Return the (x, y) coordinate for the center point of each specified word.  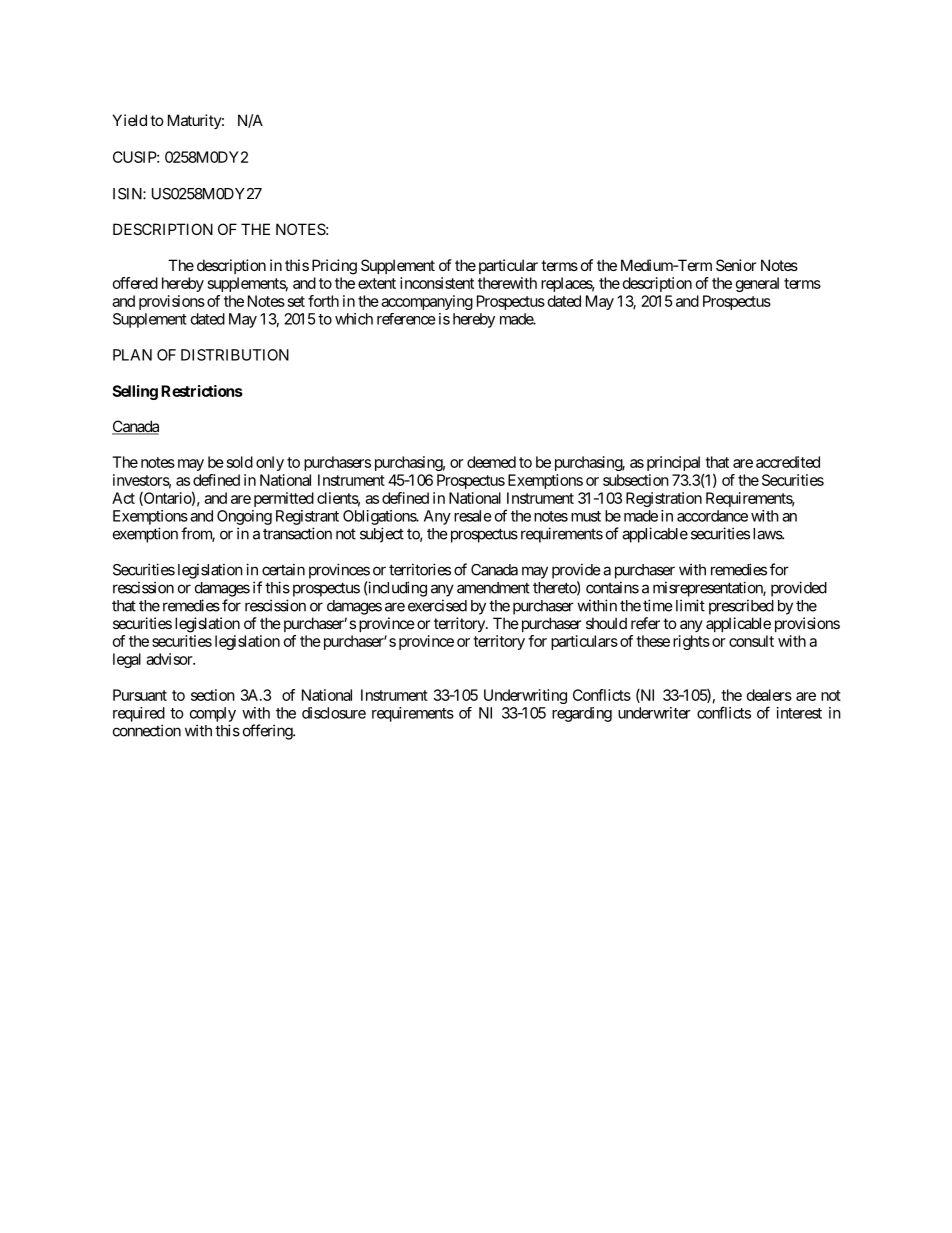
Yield (130, 120)
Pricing (334, 267)
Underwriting (525, 696)
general (757, 284)
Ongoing (244, 517)
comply (213, 714)
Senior (736, 265)
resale (473, 516)
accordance (712, 516)
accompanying (427, 302)
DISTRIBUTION (235, 355)
